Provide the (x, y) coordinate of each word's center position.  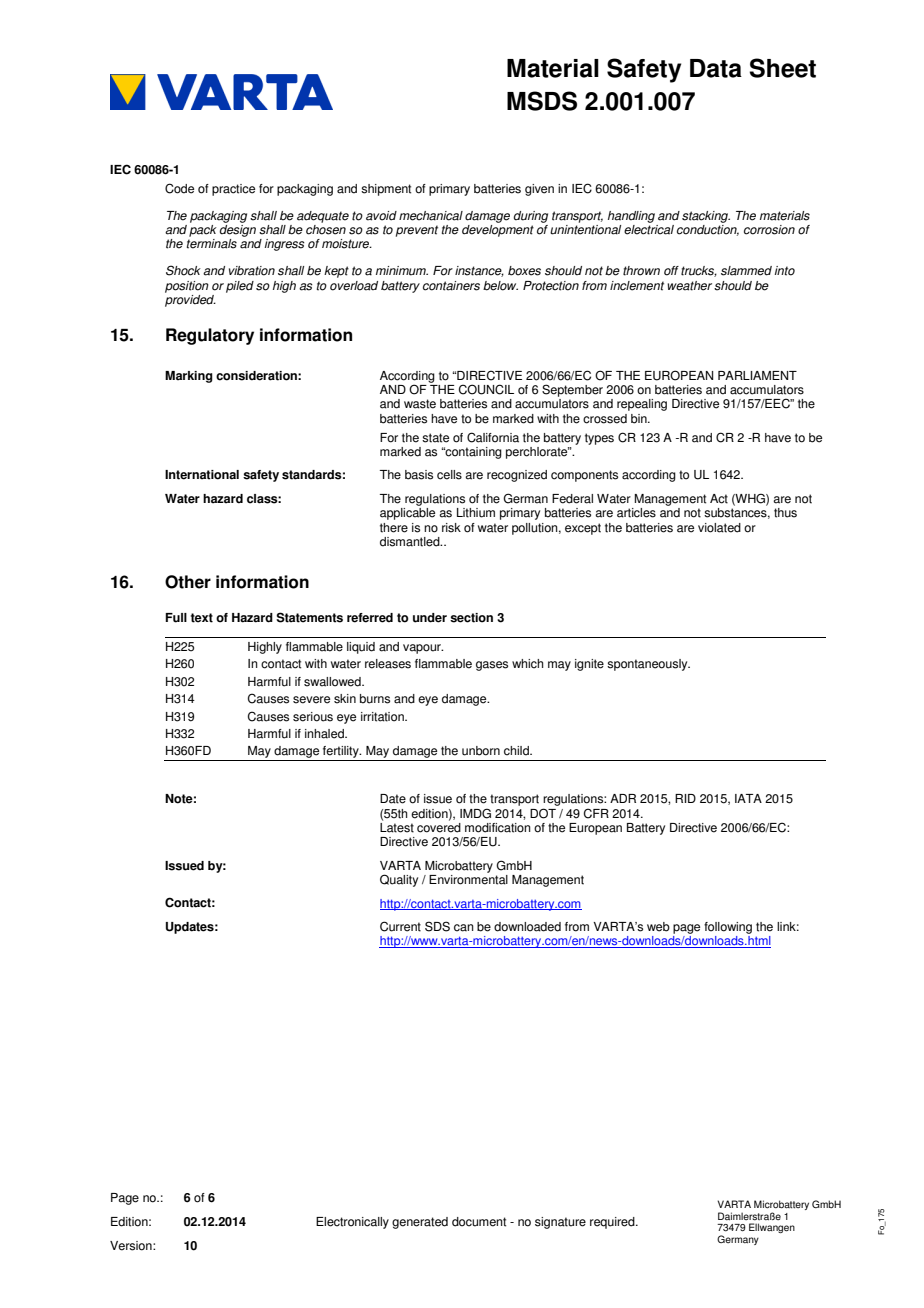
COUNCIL (486, 389)
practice (233, 190)
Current (400, 926)
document (479, 1222)
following (728, 929)
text (202, 618)
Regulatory (210, 336)
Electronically (352, 1223)
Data (716, 68)
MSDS (542, 101)
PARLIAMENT (757, 375)
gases (492, 666)
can (464, 928)
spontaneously (648, 665)
